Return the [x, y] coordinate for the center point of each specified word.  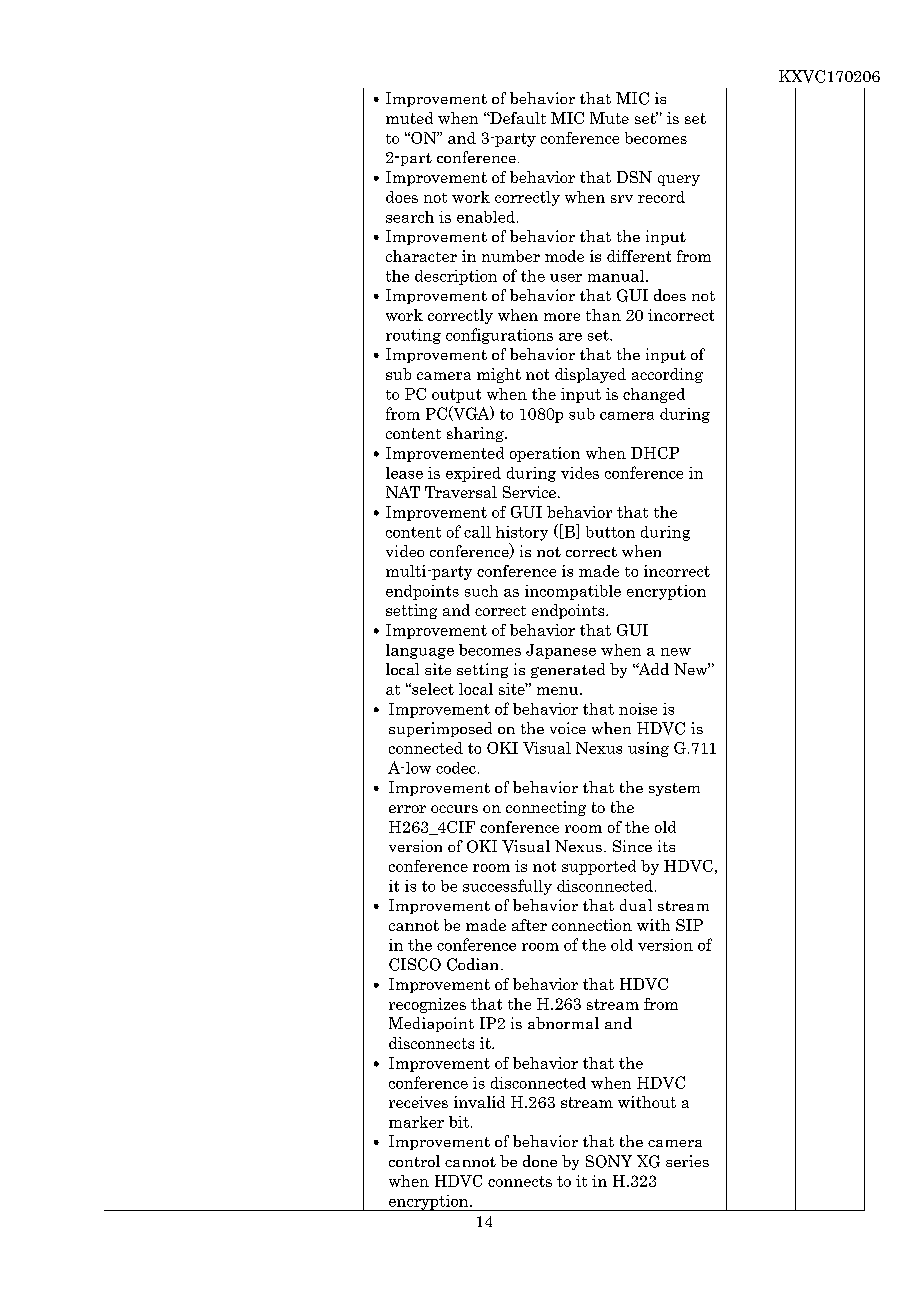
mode [564, 256]
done [540, 1161]
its [666, 846]
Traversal [461, 492]
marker [416, 1122]
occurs [454, 809]
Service [529, 492]
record [661, 197]
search [410, 217]
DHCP [655, 453]
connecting [546, 808]
